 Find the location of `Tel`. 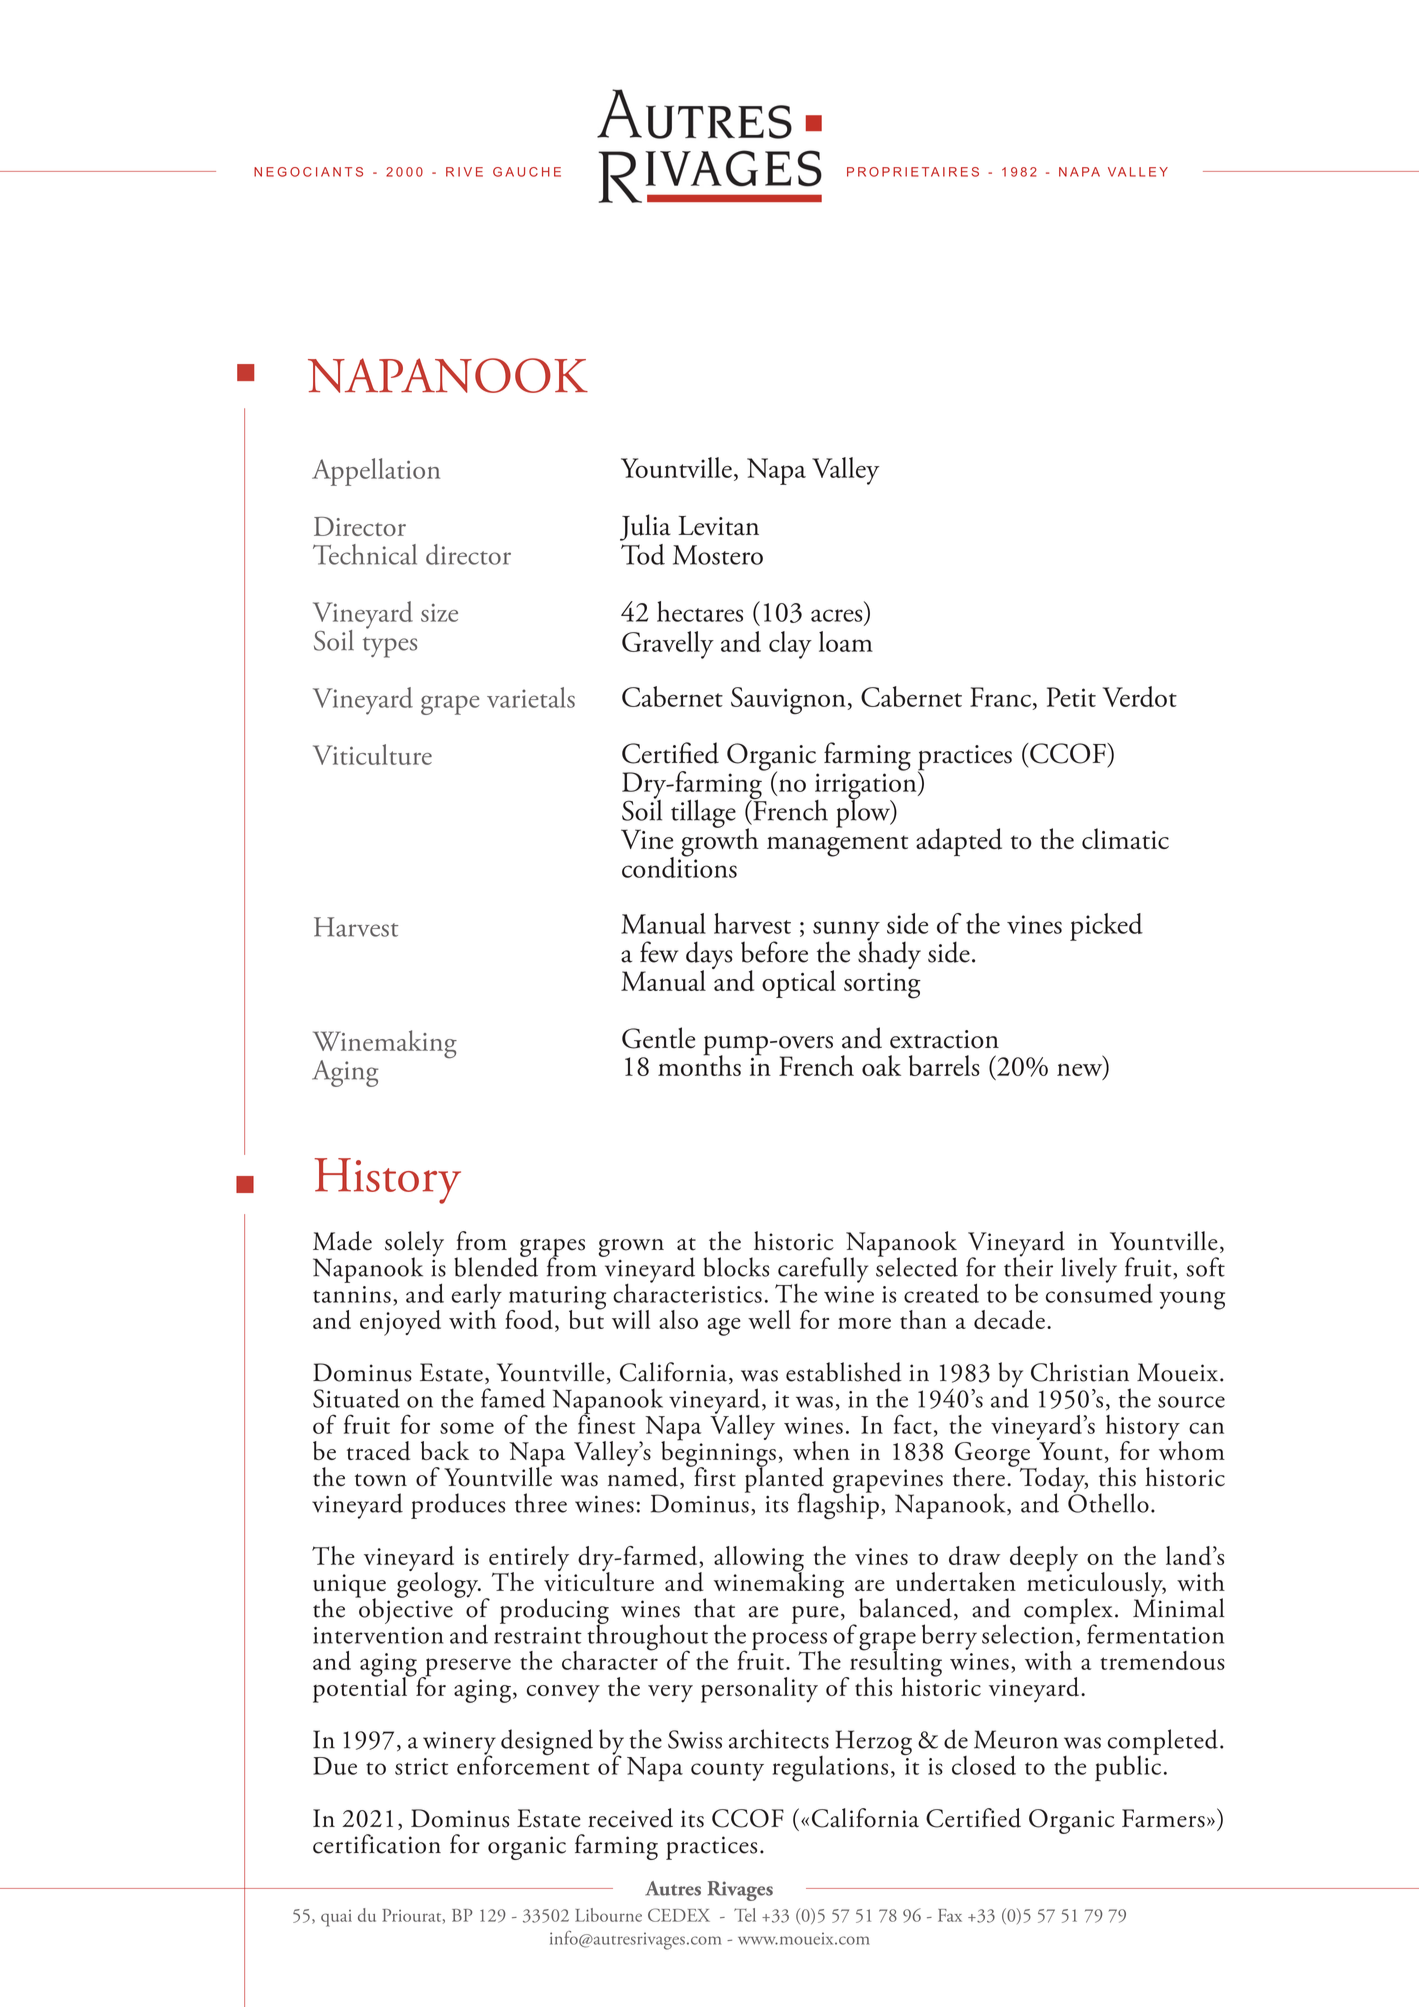

Tel is located at coordinates (745, 1915).
